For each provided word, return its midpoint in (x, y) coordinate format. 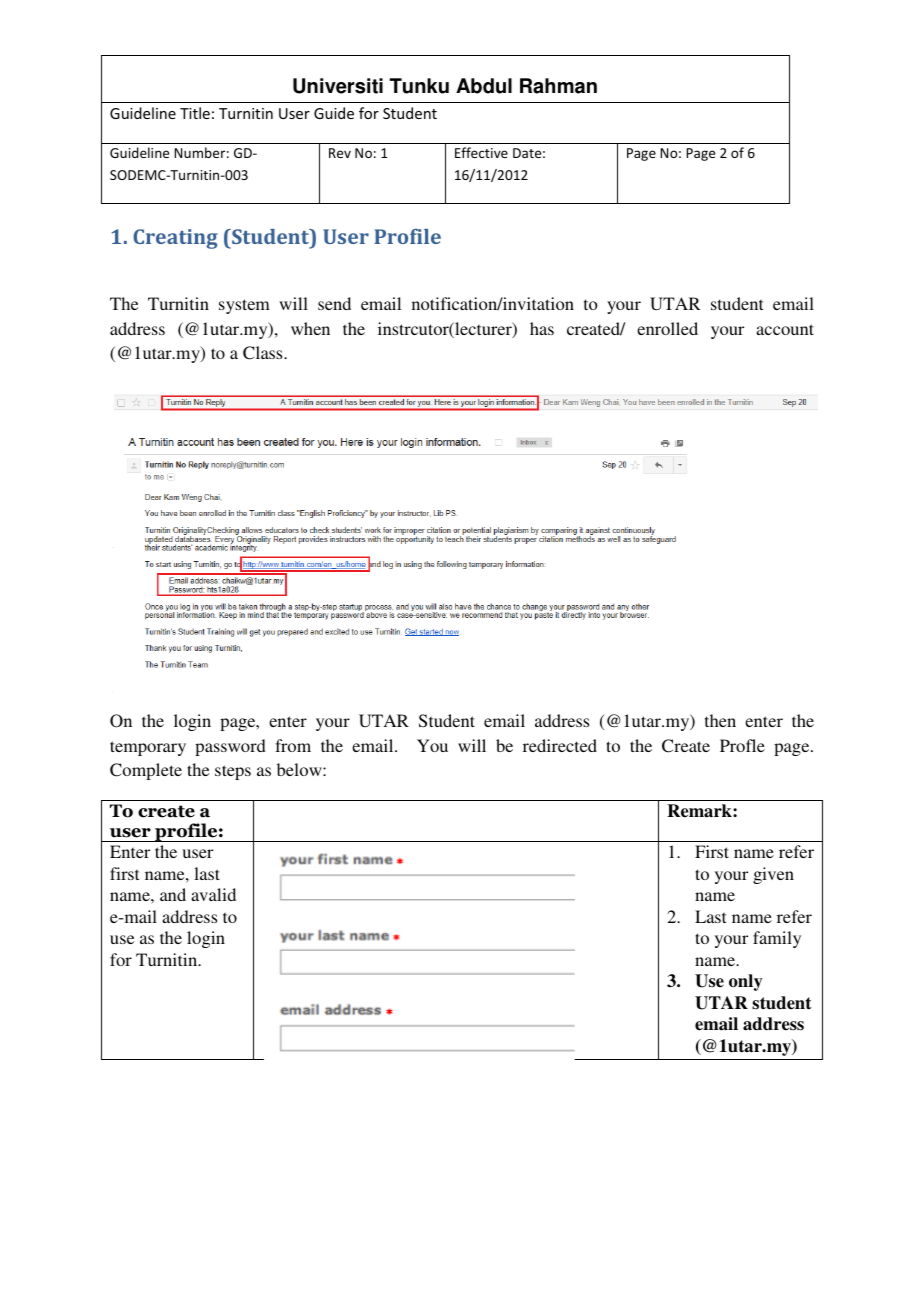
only (746, 982)
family (777, 939)
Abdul (484, 86)
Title (195, 113)
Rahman (558, 86)
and (173, 894)
